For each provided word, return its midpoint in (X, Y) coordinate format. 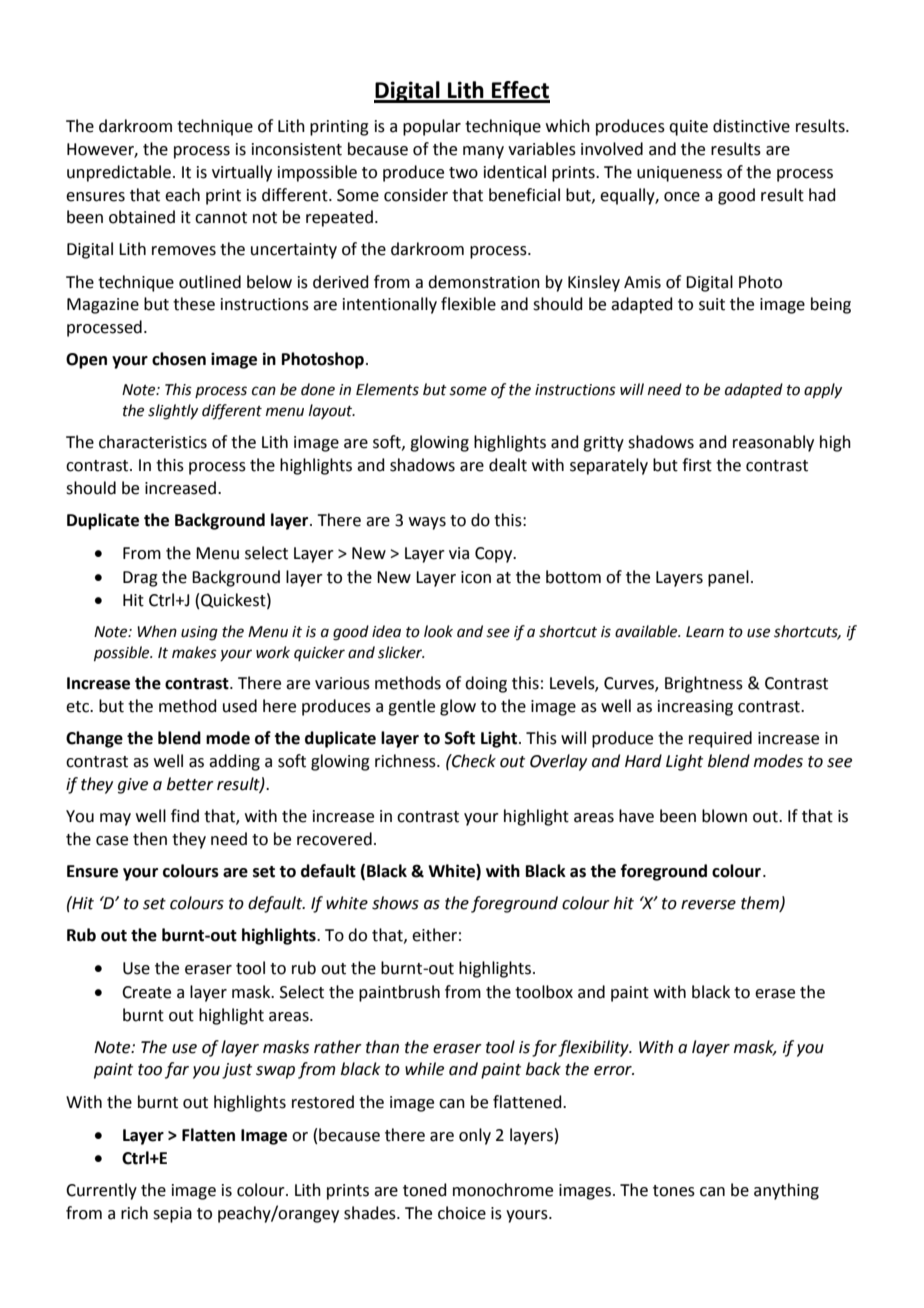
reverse (708, 905)
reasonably (773, 443)
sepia (172, 1215)
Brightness (704, 684)
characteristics (153, 442)
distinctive (751, 126)
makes (194, 652)
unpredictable (119, 173)
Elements (387, 389)
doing (486, 684)
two (463, 173)
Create (146, 992)
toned (425, 1190)
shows (395, 903)
